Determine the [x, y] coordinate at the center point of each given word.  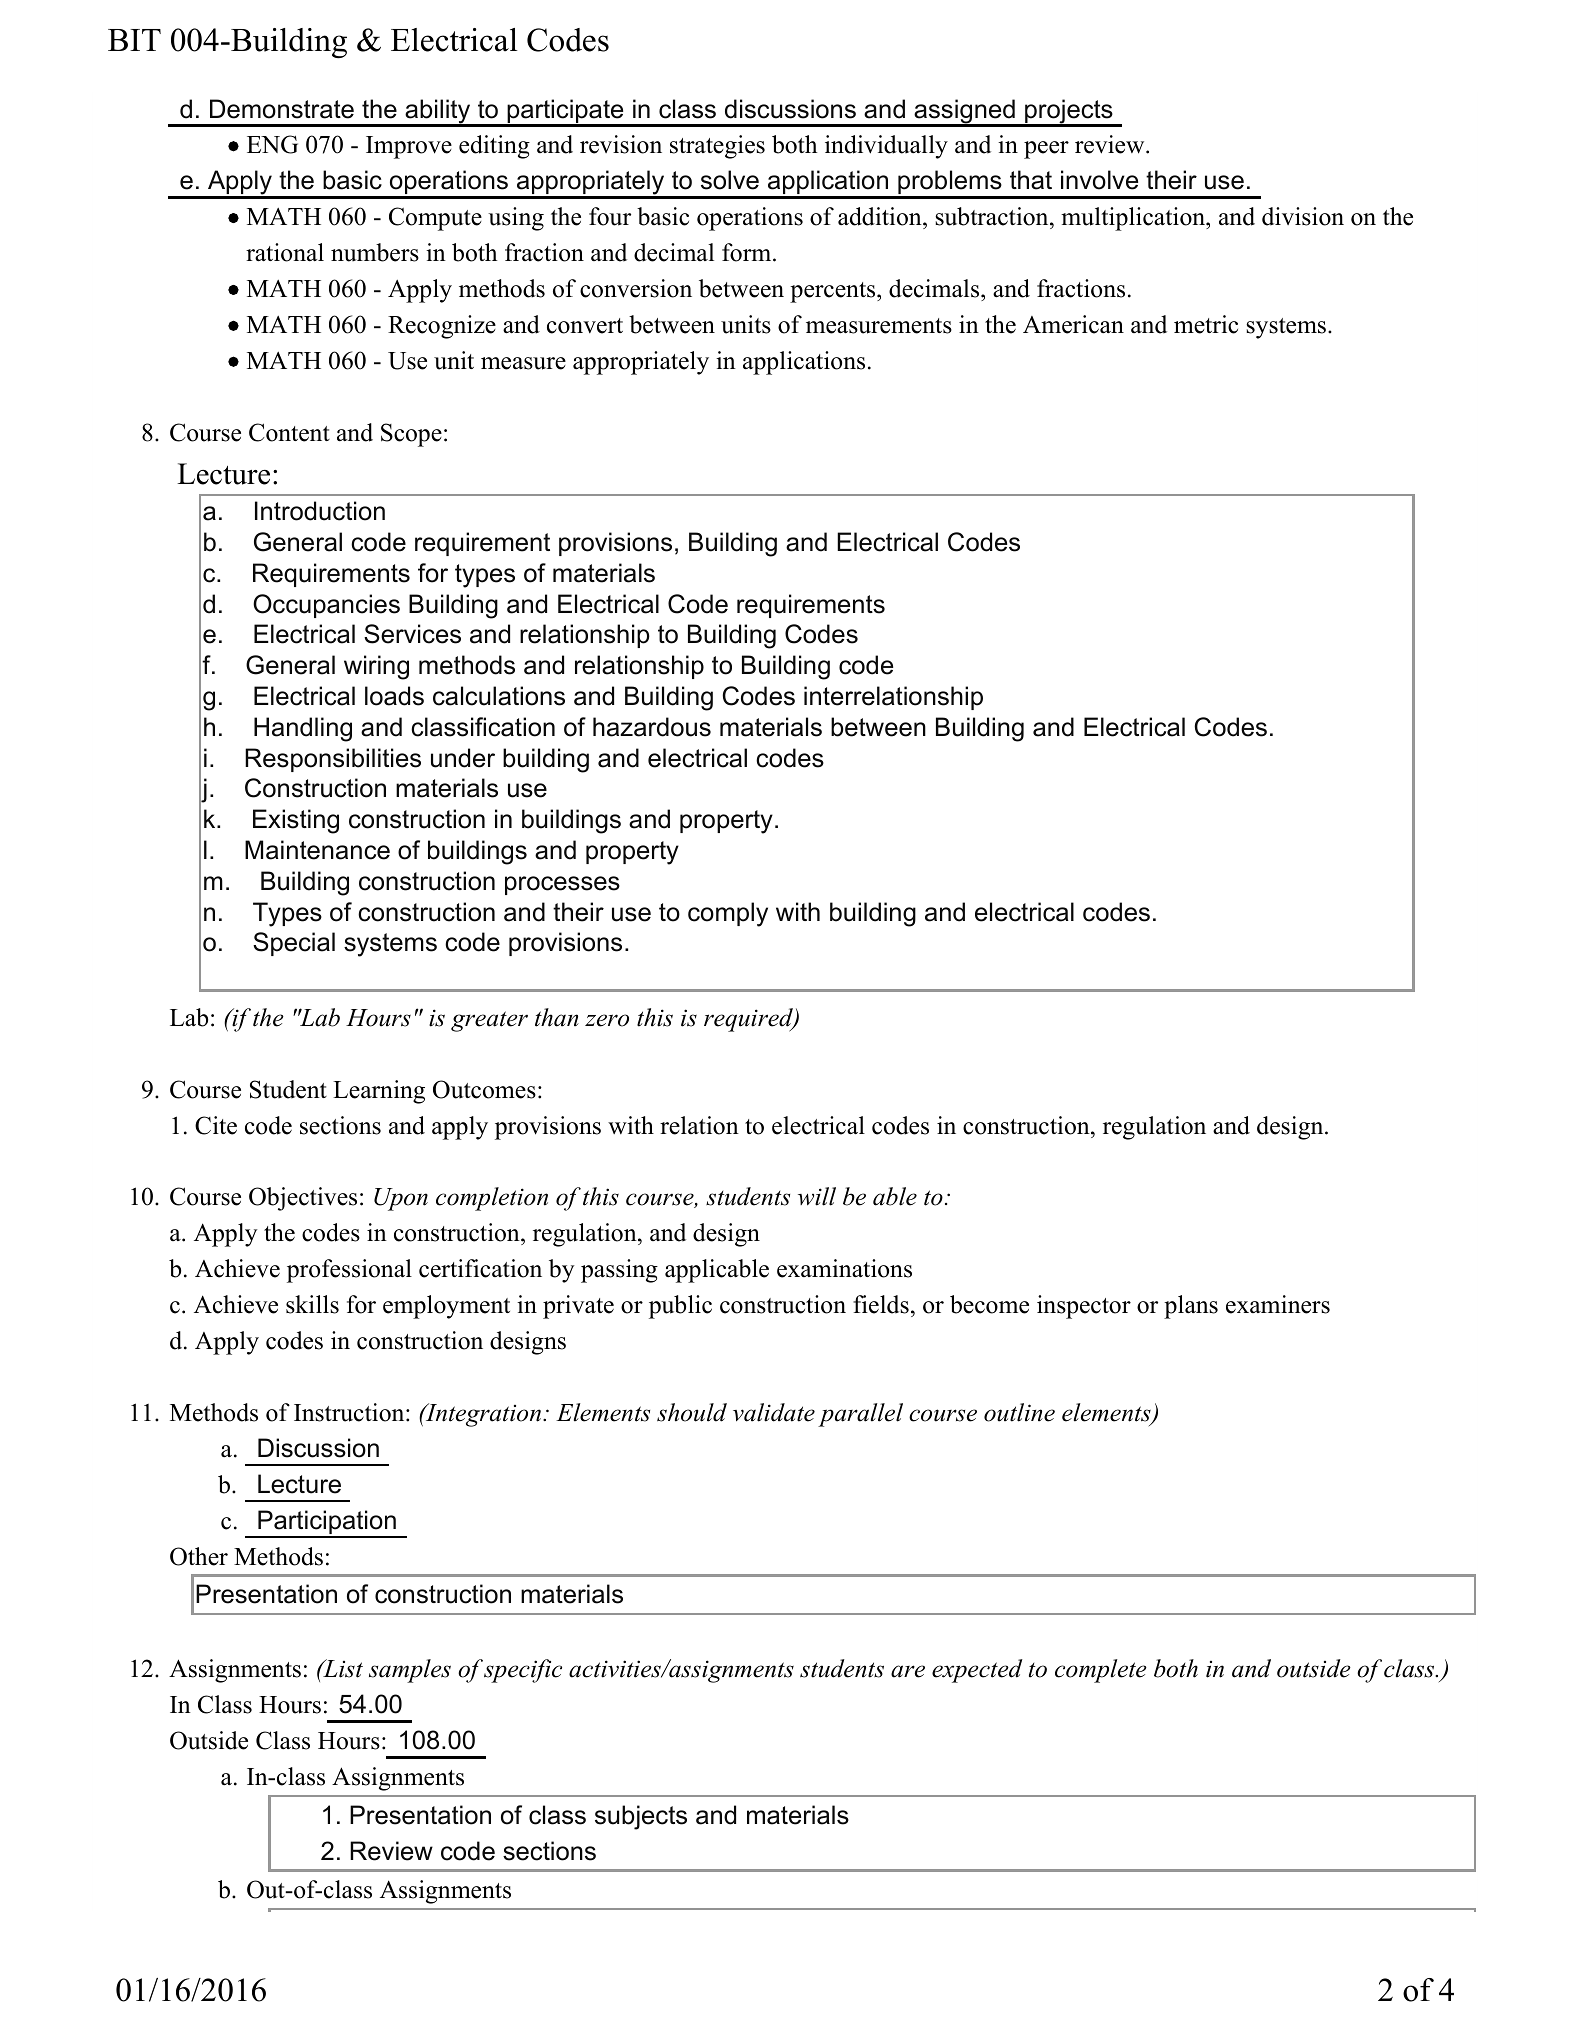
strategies [717, 147]
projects [1069, 112]
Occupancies [326, 606]
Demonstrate [282, 109]
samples [410, 1671]
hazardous [652, 727]
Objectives [303, 1199]
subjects [641, 1817]
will [817, 1196]
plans [1191, 1307]
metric [1206, 324]
